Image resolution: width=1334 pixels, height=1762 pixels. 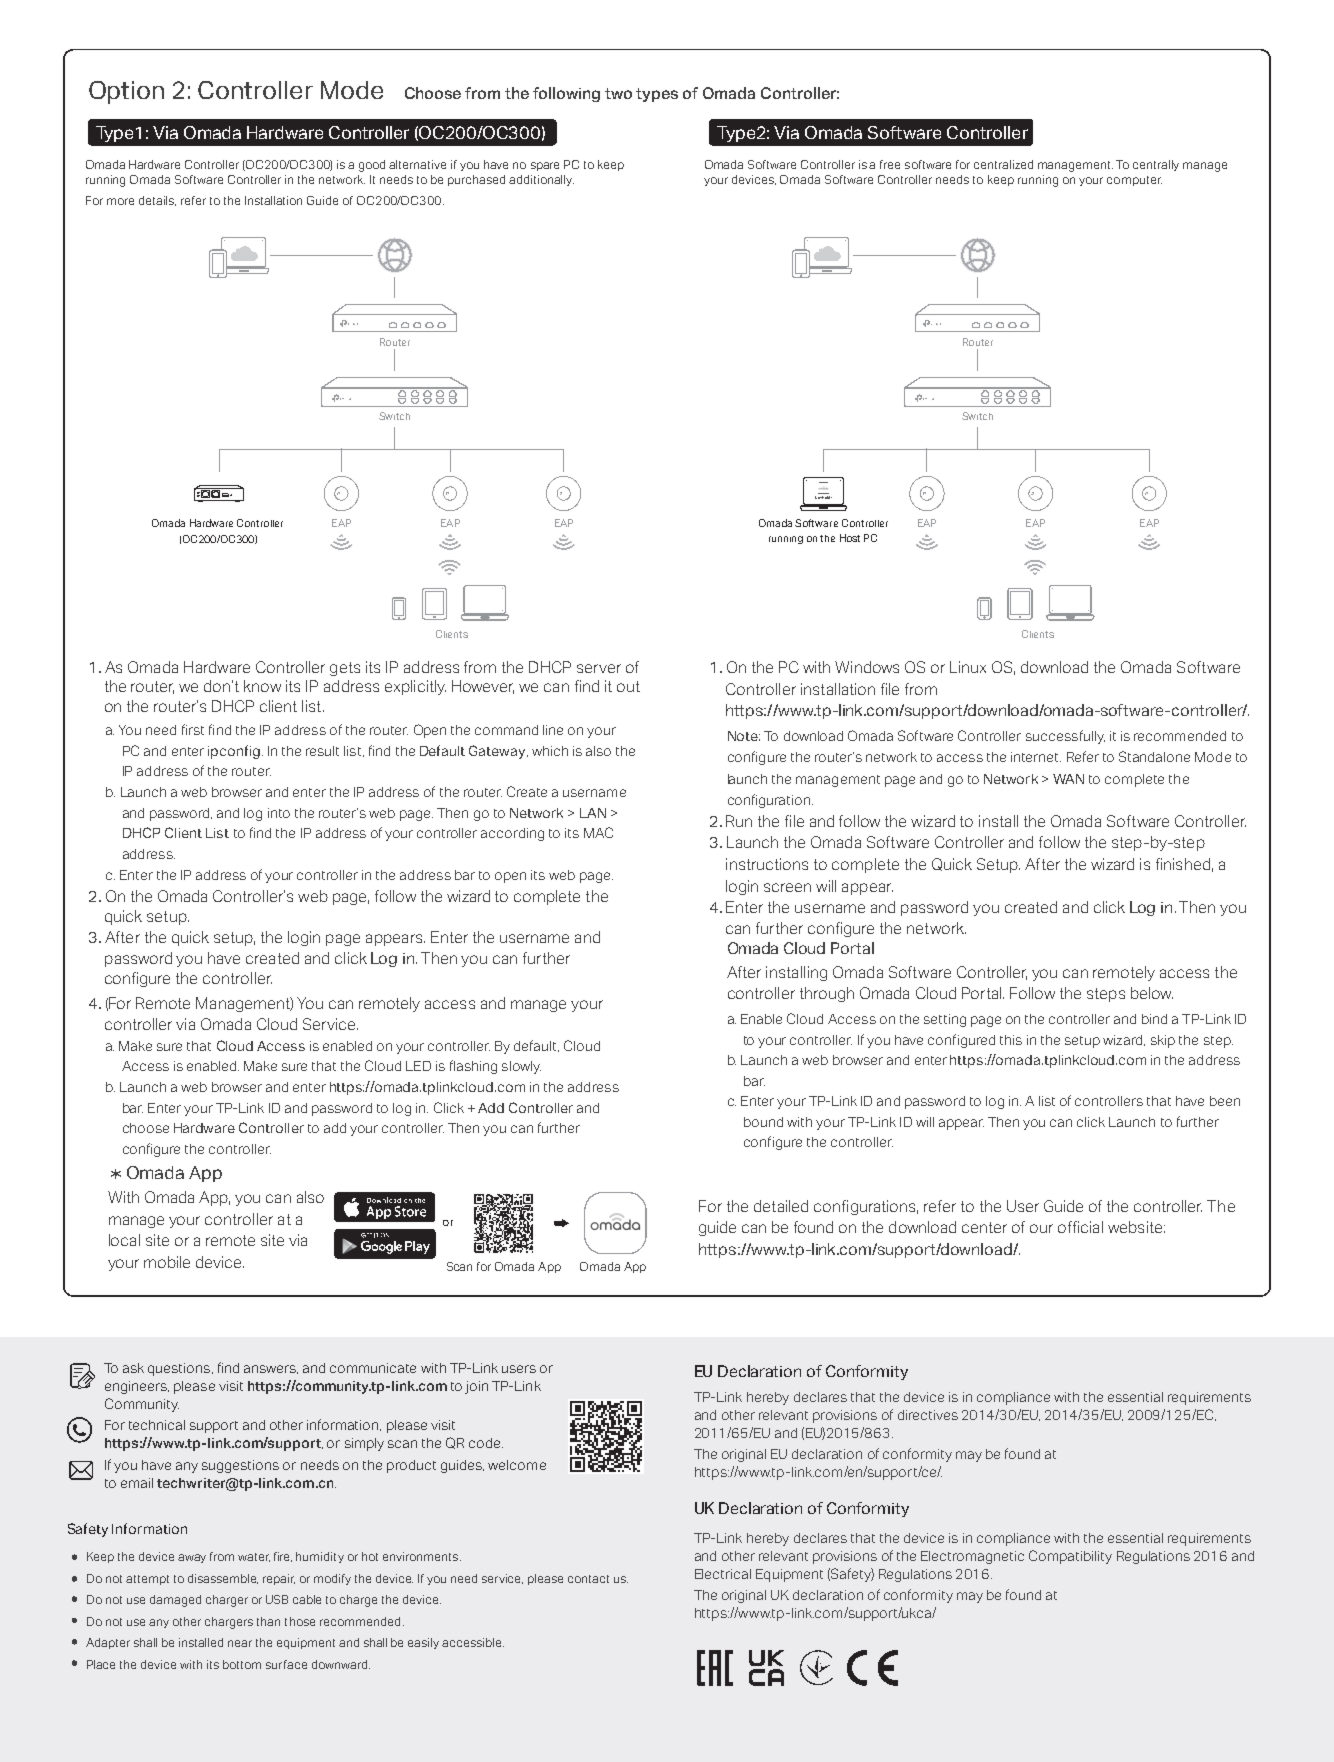 I want to click on slowly, so click(x=521, y=1067).
